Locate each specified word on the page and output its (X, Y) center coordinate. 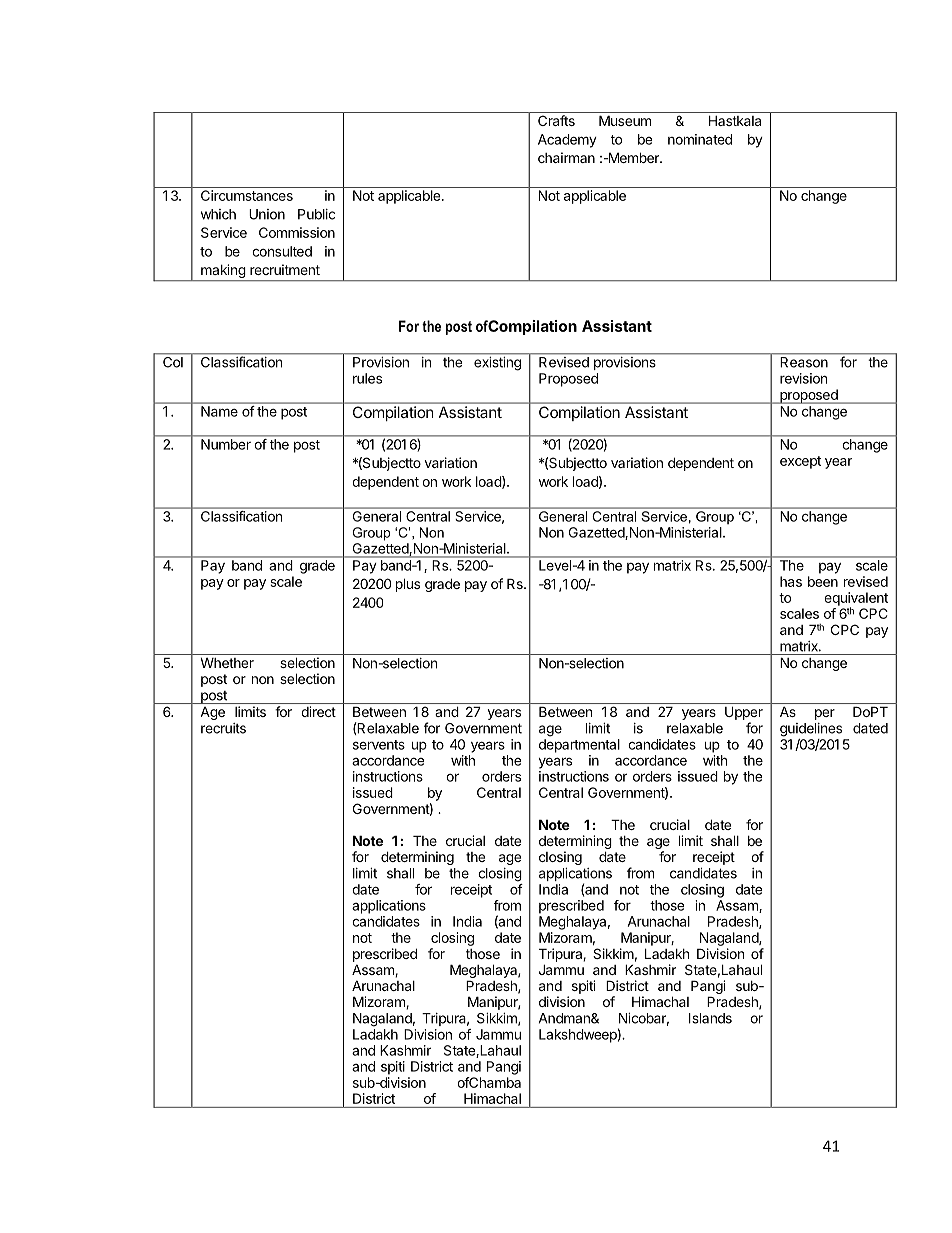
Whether (227, 662)
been (823, 581)
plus (408, 585)
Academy (567, 141)
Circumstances (247, 195)
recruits (223, 728)
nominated (700, 139)
